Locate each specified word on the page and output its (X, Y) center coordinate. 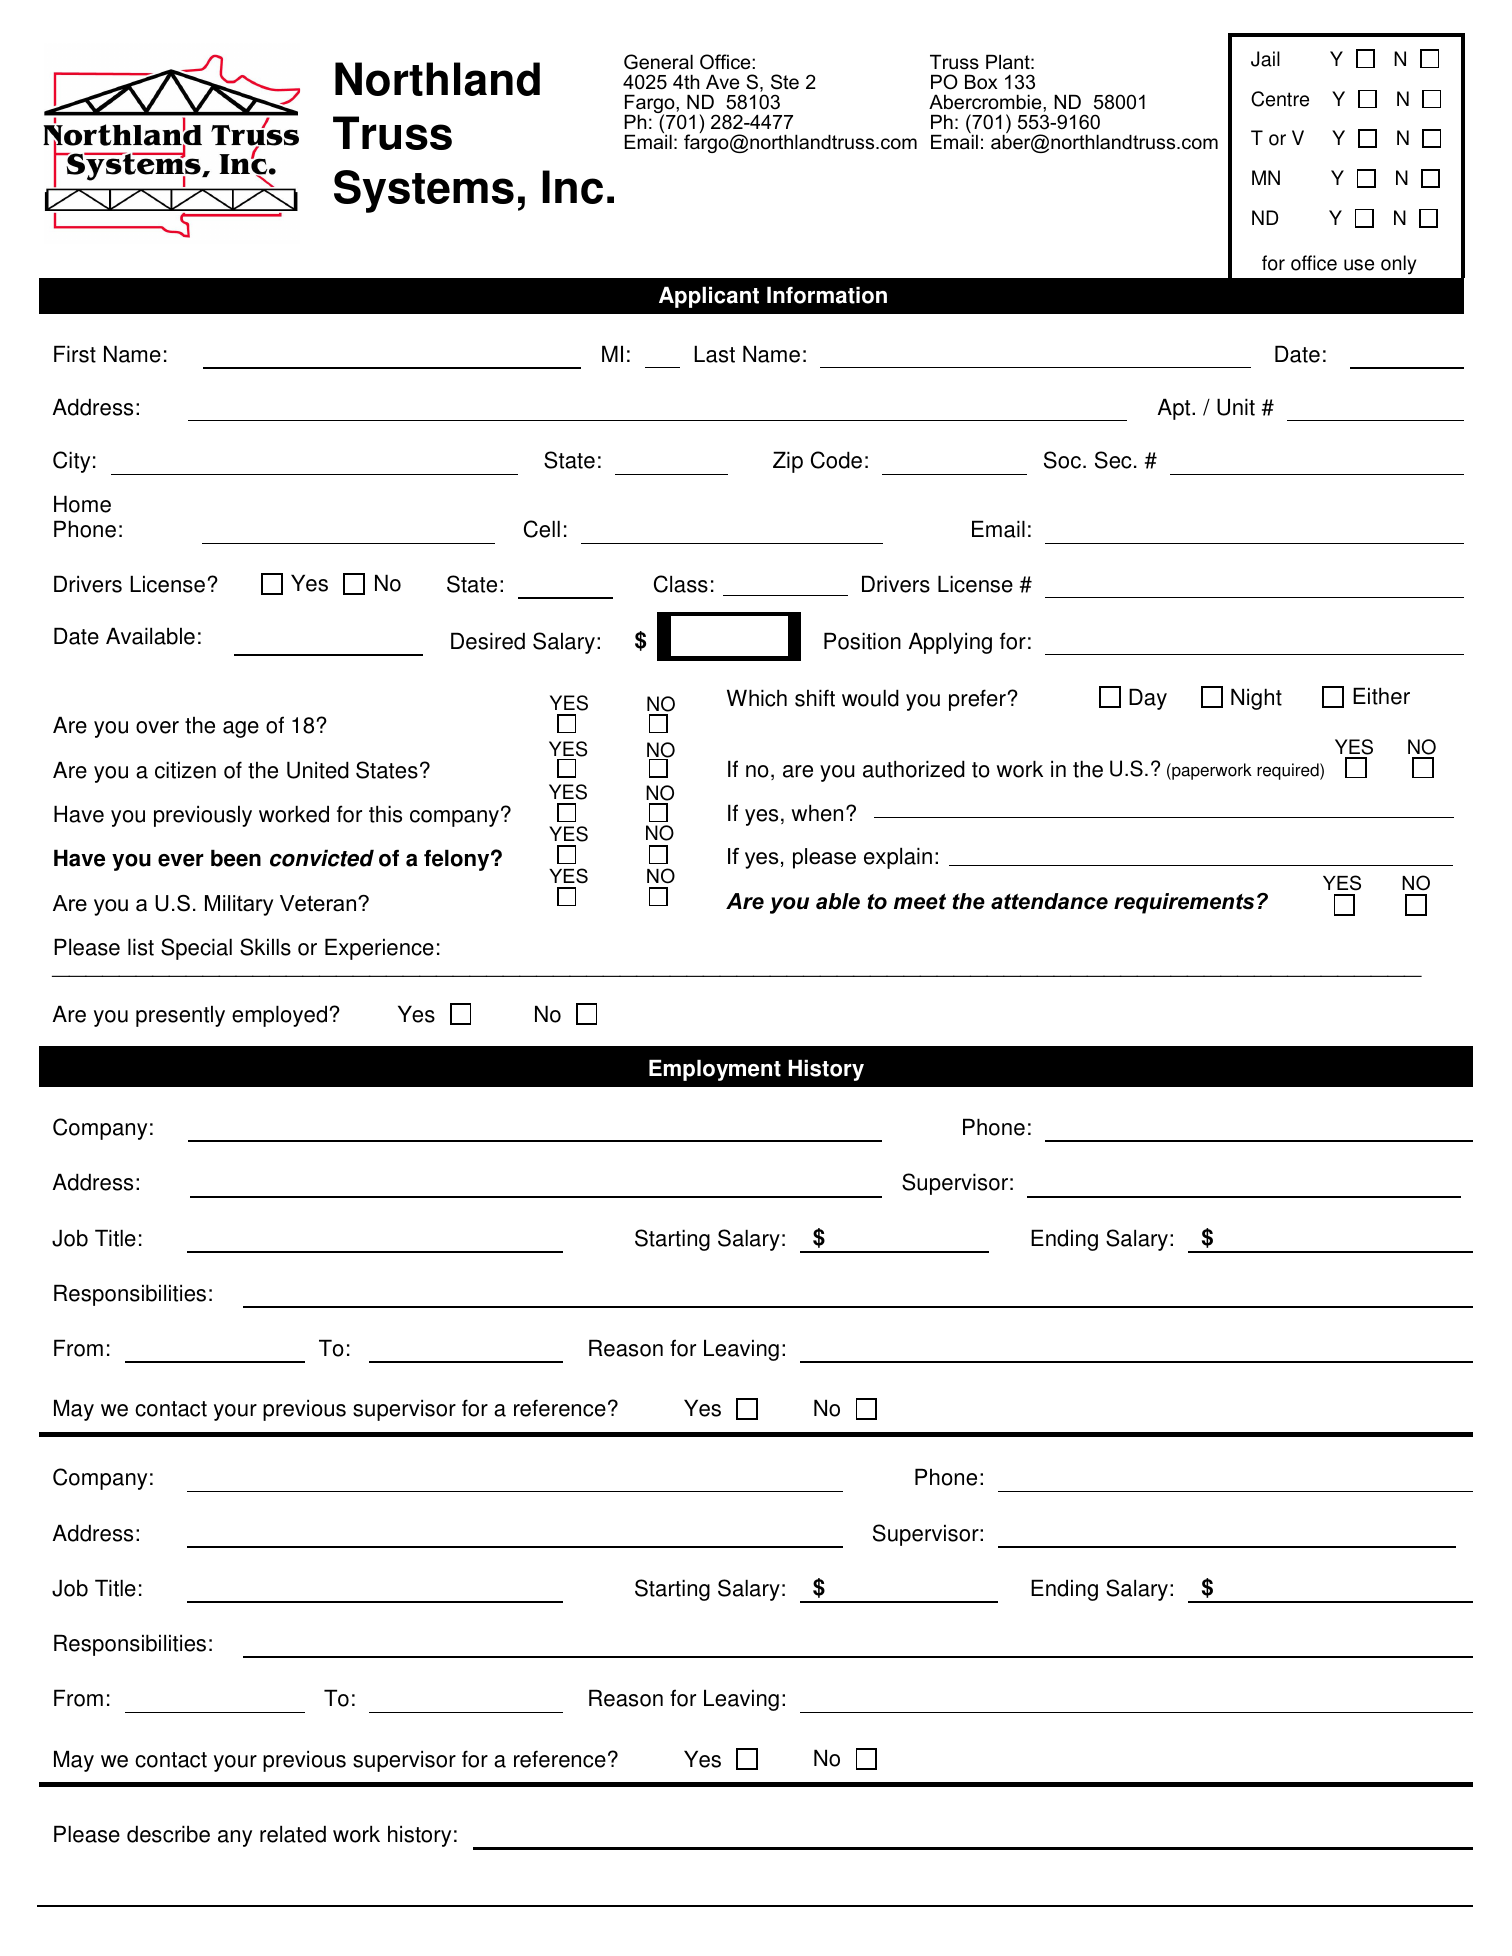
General (658, 62)
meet (920, 902)
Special (196, 949)
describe (168, 1834)
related (293, 1834)
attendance (1049, 901)
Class (681, 584)
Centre (1280, 99)
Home (82, 504)
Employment (715, 1070)
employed (279, 1016)
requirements (1184, 903)
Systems (424, 191)
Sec (1113, 460)
